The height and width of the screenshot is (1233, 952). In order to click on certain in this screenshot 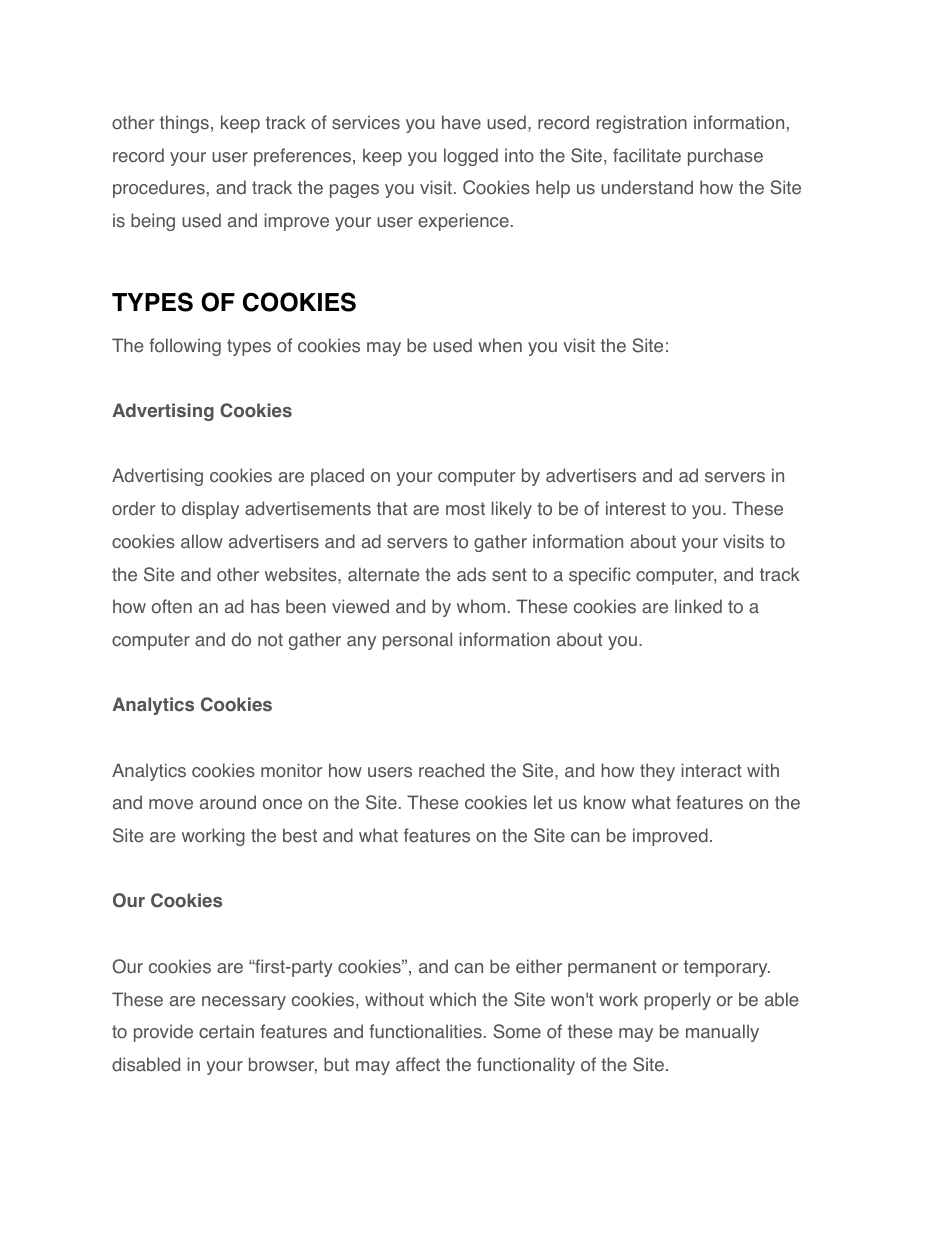, I will do `click(226, 1031)`.
